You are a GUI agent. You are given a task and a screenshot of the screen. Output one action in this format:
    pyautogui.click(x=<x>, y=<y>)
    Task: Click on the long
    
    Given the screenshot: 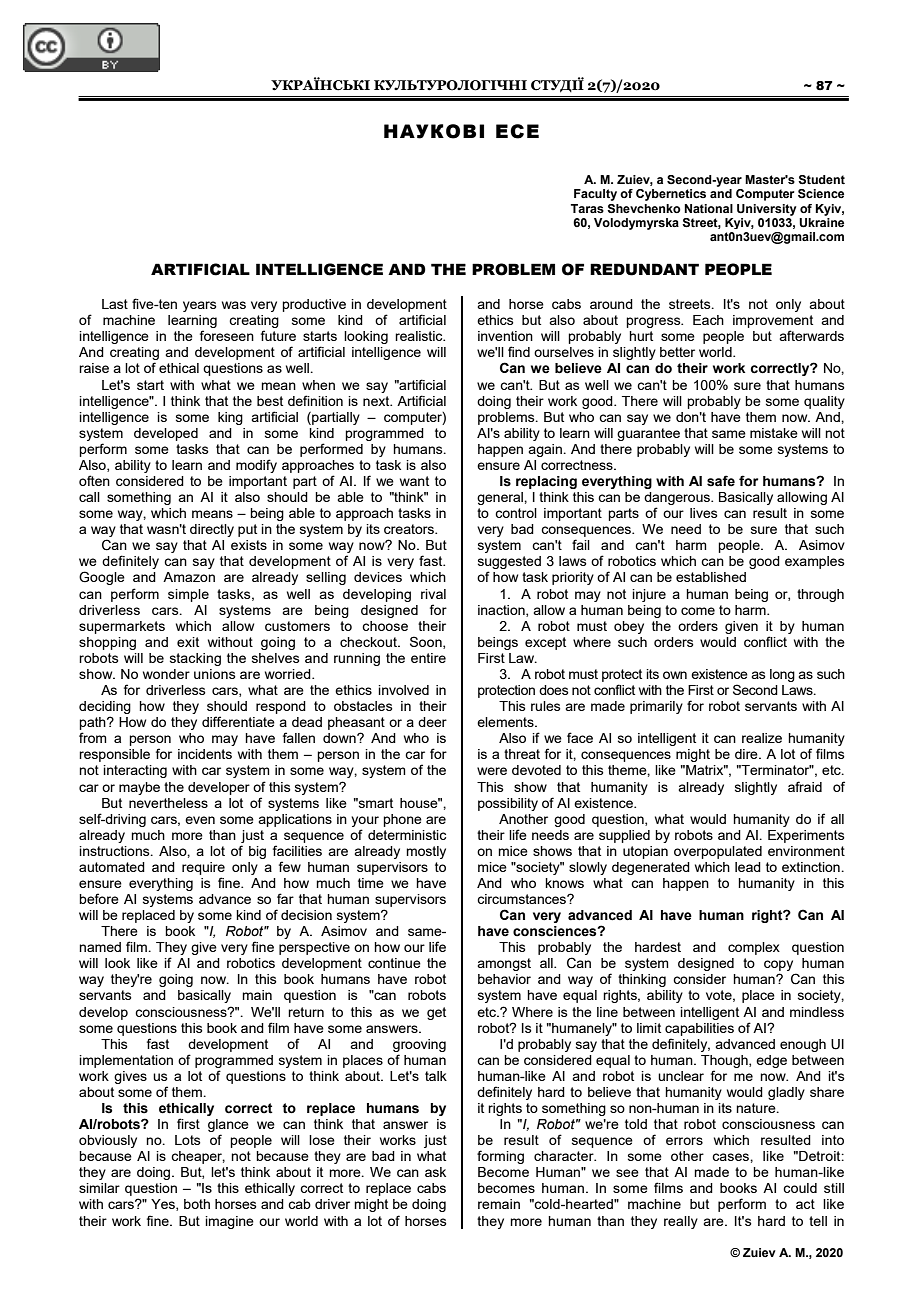 What is the action you would take?
    pyautogui.click(x=782, y=675)
